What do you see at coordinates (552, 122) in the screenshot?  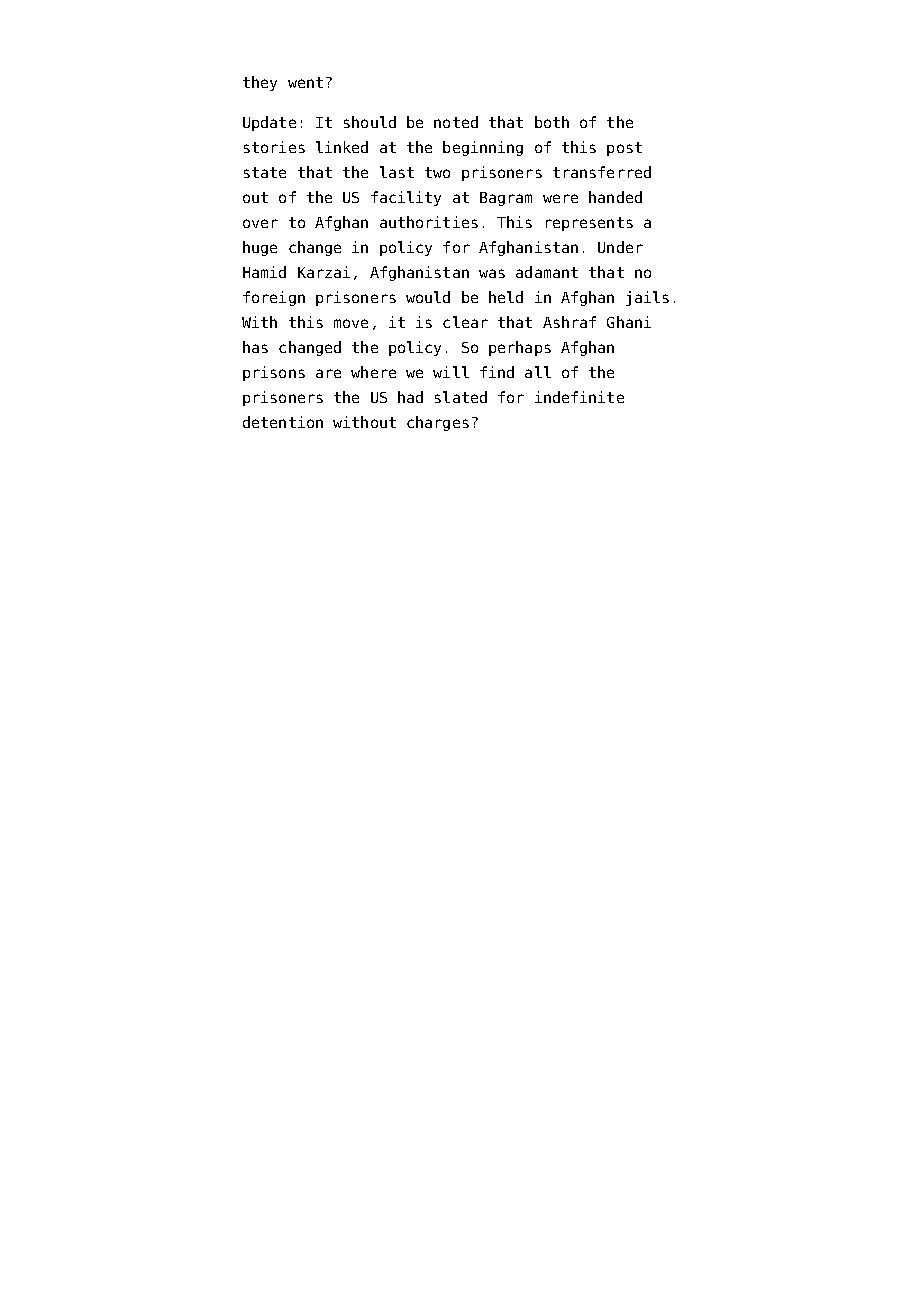 I see `both` at bounding box center [552, 122].
